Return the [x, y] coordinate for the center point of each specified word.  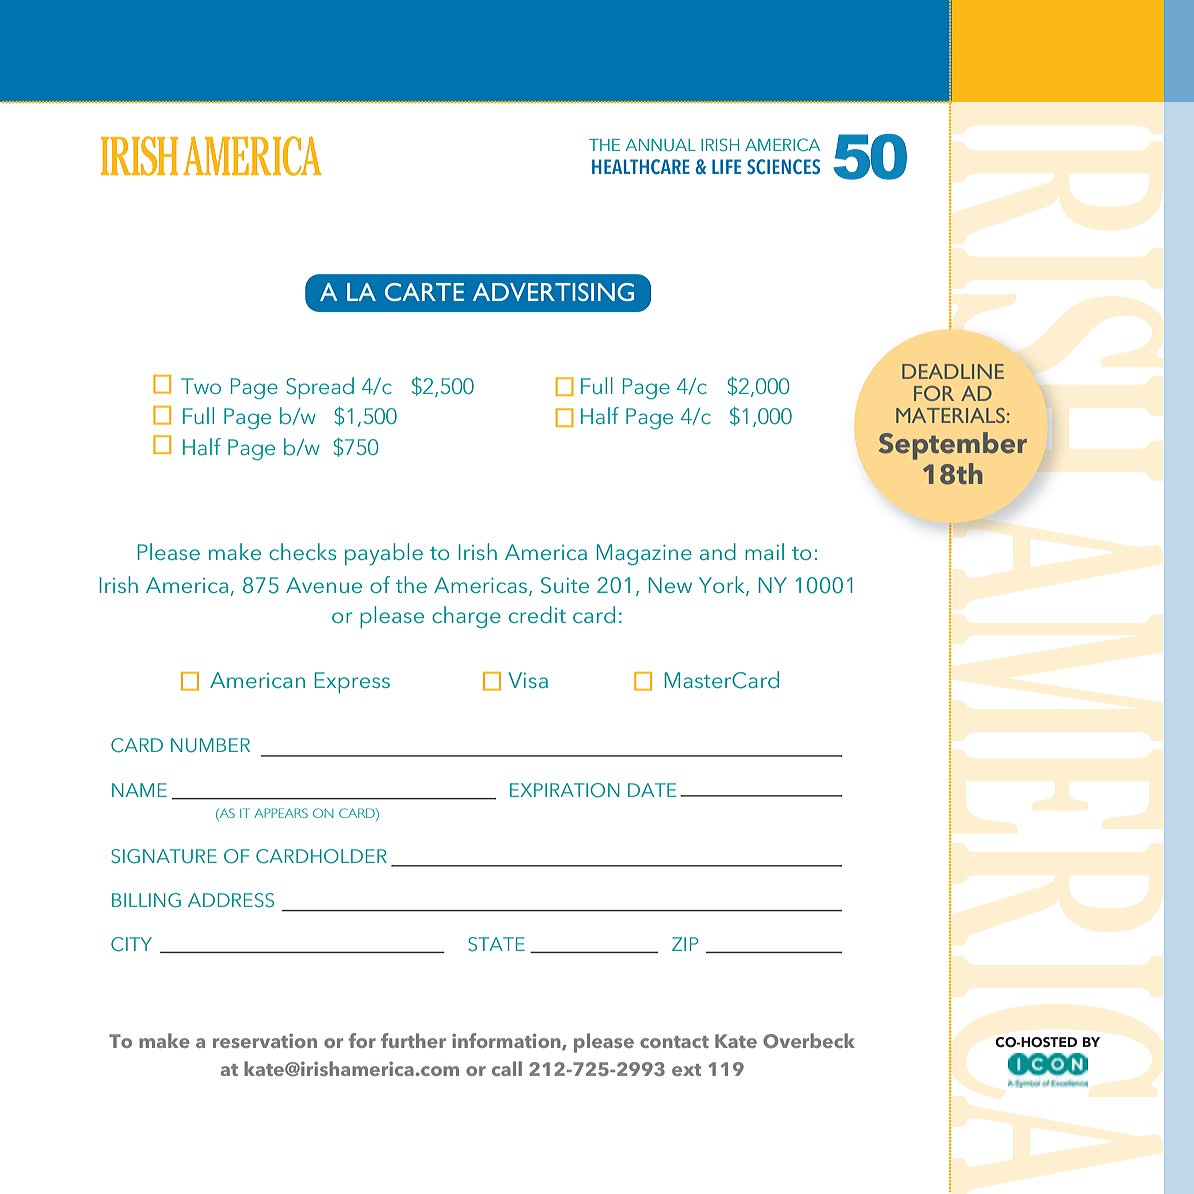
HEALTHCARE [641, 167]
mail [764, 551]
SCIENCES [783, 167]
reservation [265, 1040]
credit [537, 614]
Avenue [324, 585]
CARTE [424, 292]
